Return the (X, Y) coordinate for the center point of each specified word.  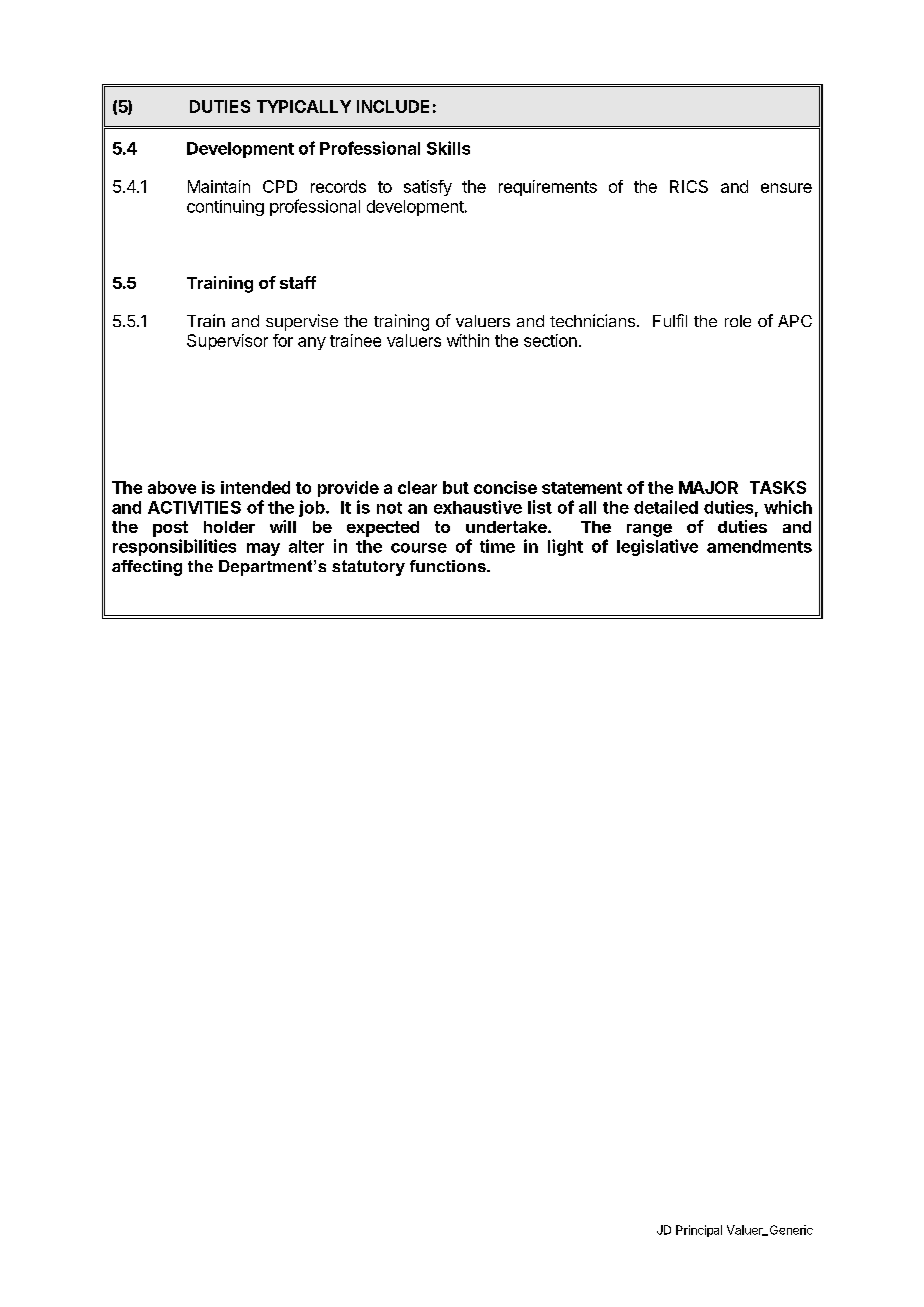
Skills (448, 148)
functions (449, 566)
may (263, 549)
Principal (699, 1231)
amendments (759, 546)
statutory (368, 568)
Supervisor (227, 342)
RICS (689, 186)
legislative (657, 547)
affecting (147, 568)
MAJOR (708, 487)
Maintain (219, 186)
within (468, 340)
